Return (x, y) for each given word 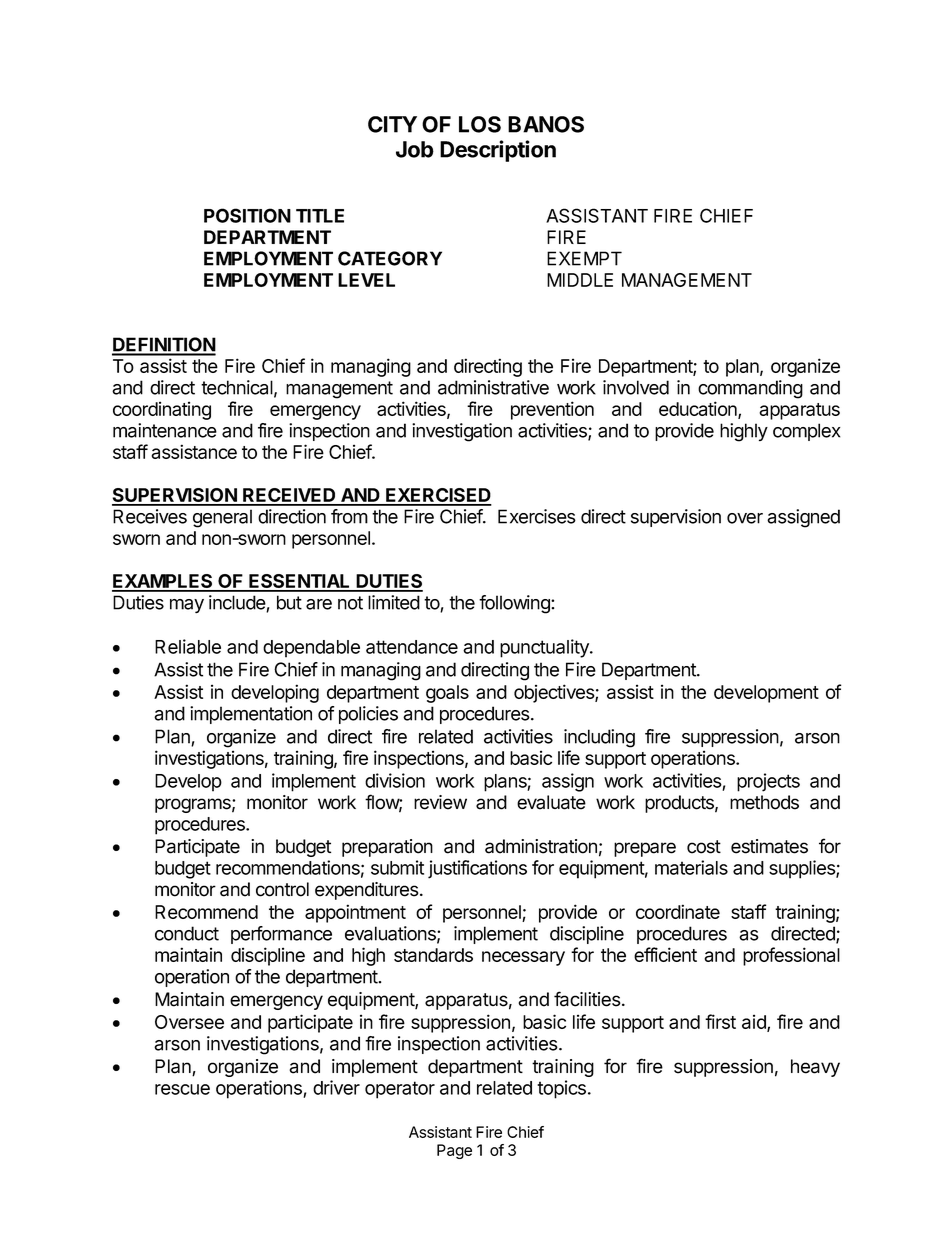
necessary (523, 958)
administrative (493, 387)
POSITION (247, 215)
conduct (187, 933)
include (238, 603)
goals (447, 694)
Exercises (537, 516)
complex (806, 432)
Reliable (188, 646)
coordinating (162, 410)
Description (498, 151)
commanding (750, 389)
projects (768, 782)
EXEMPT (584, 258)
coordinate (678, 911)
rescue (182, 1089)
